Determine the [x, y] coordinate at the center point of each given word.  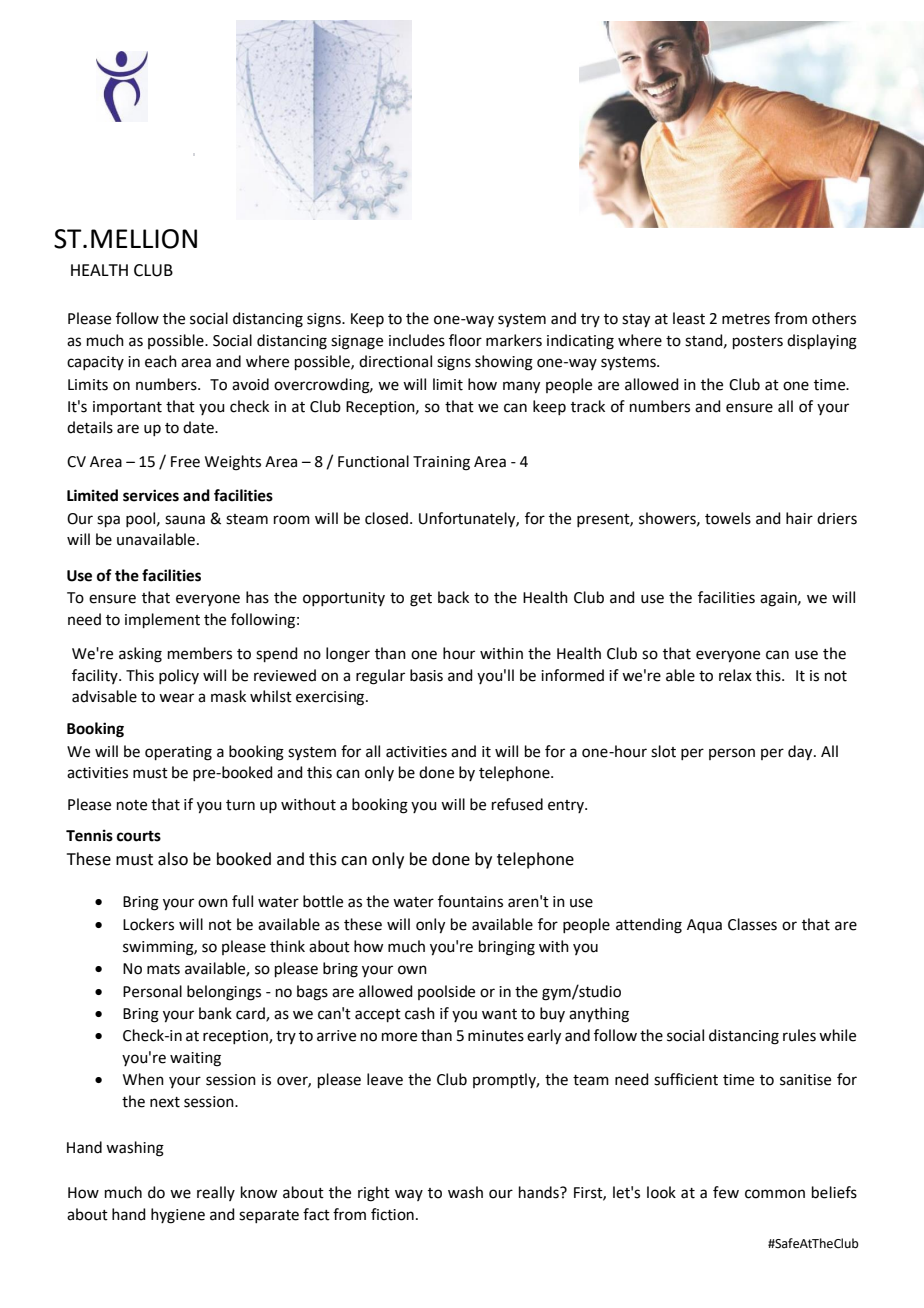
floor [465, 340]
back [453, 597]
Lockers [148, 924]
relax [735, 675]
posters [758, 342]
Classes [752, 924]
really [216, 1193]
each [161, 361]
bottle [323, 901]
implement [162, 620]
